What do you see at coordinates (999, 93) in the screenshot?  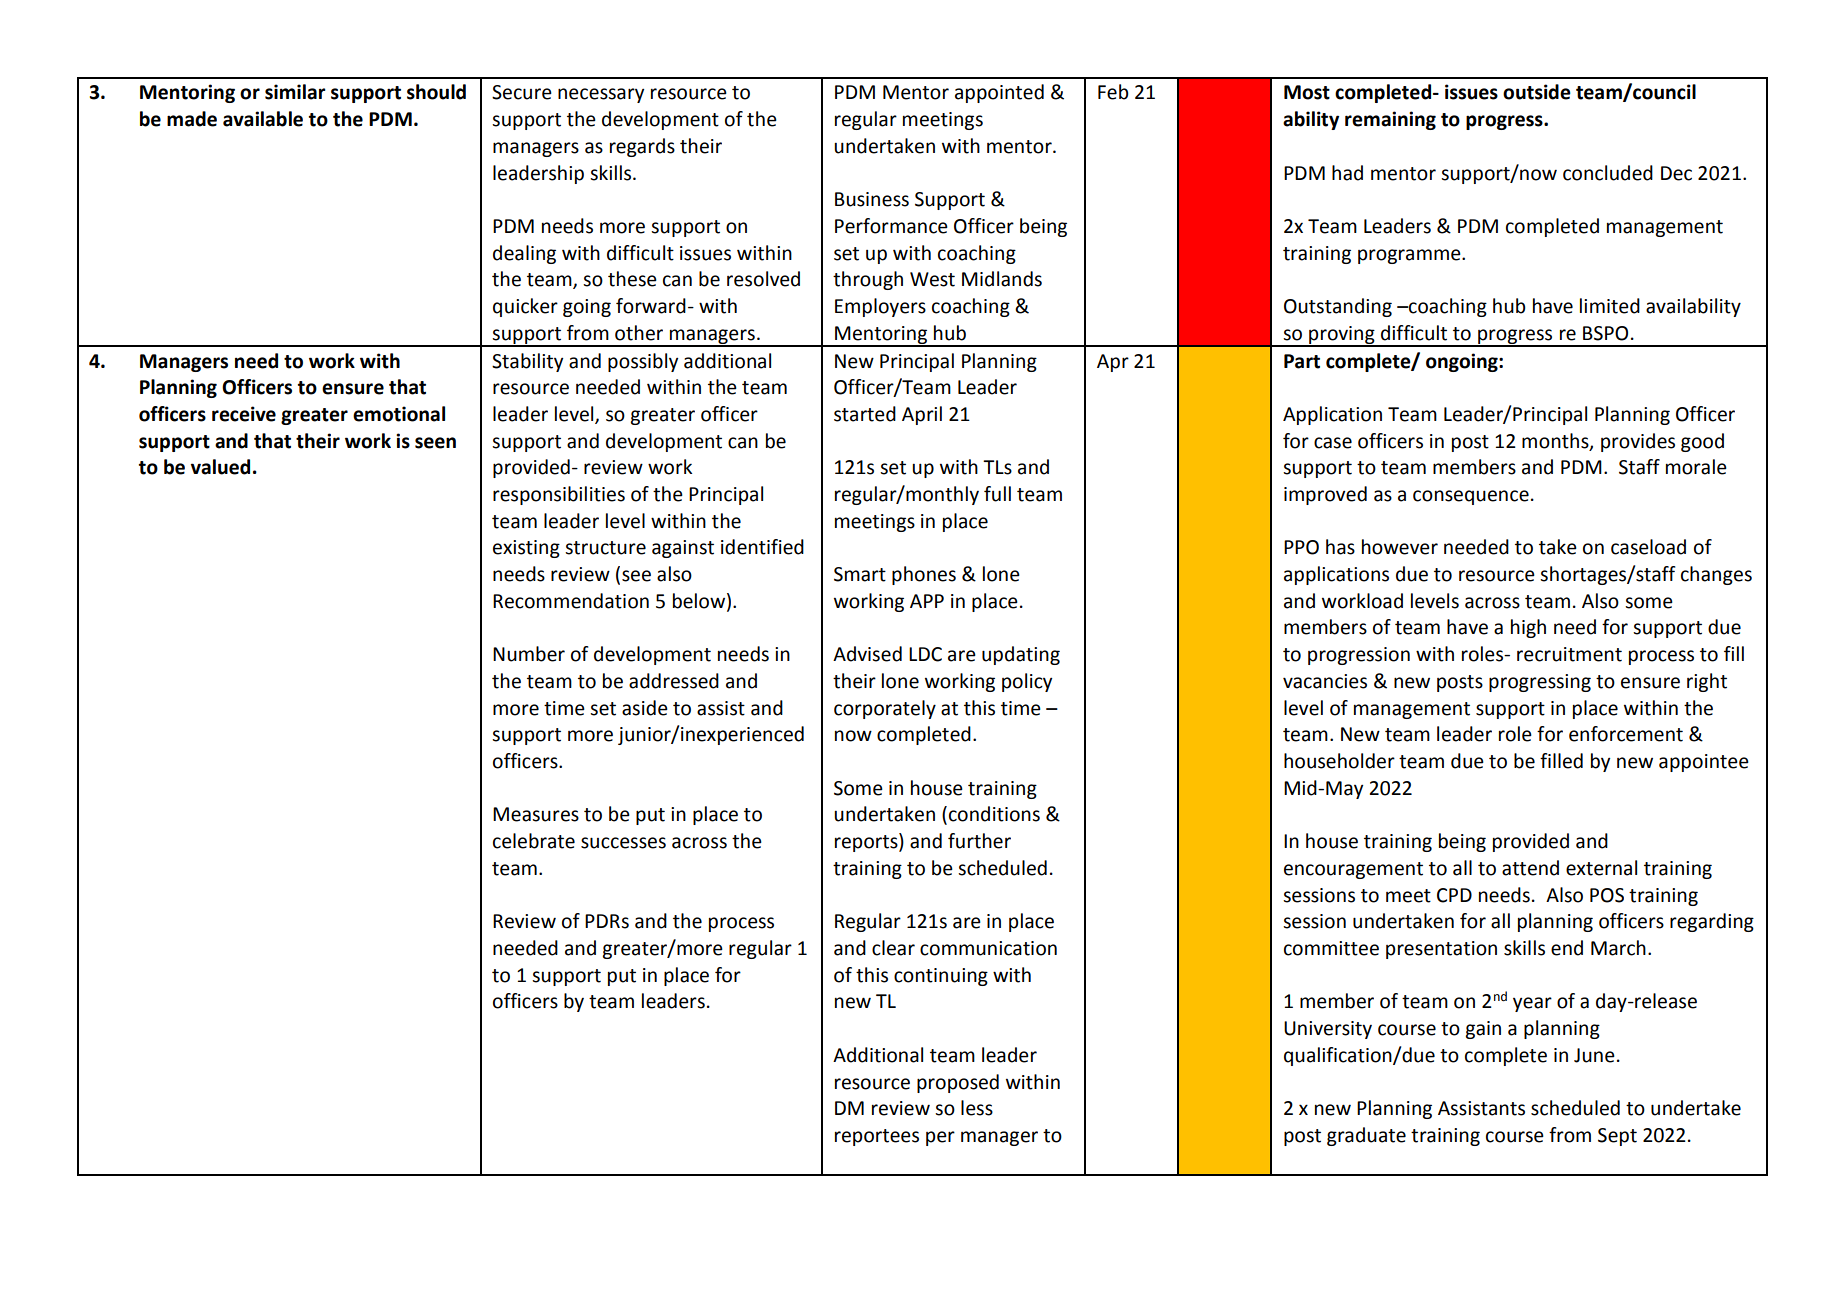 I see `appointed` at bounding box center [999, 93].
